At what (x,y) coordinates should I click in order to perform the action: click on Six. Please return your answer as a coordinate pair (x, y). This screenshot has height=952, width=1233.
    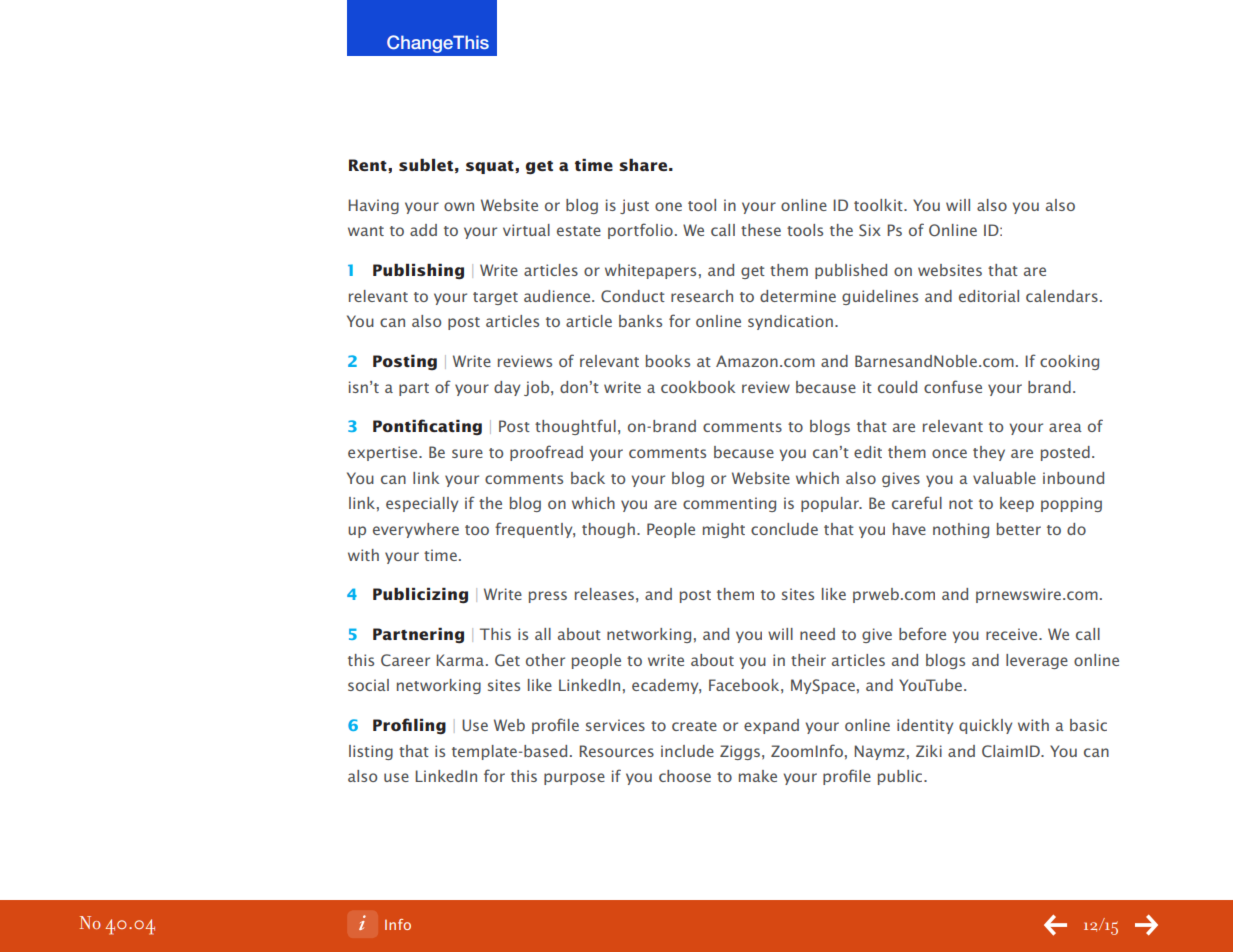
    Looking at the image, I should click on (870, 230).
